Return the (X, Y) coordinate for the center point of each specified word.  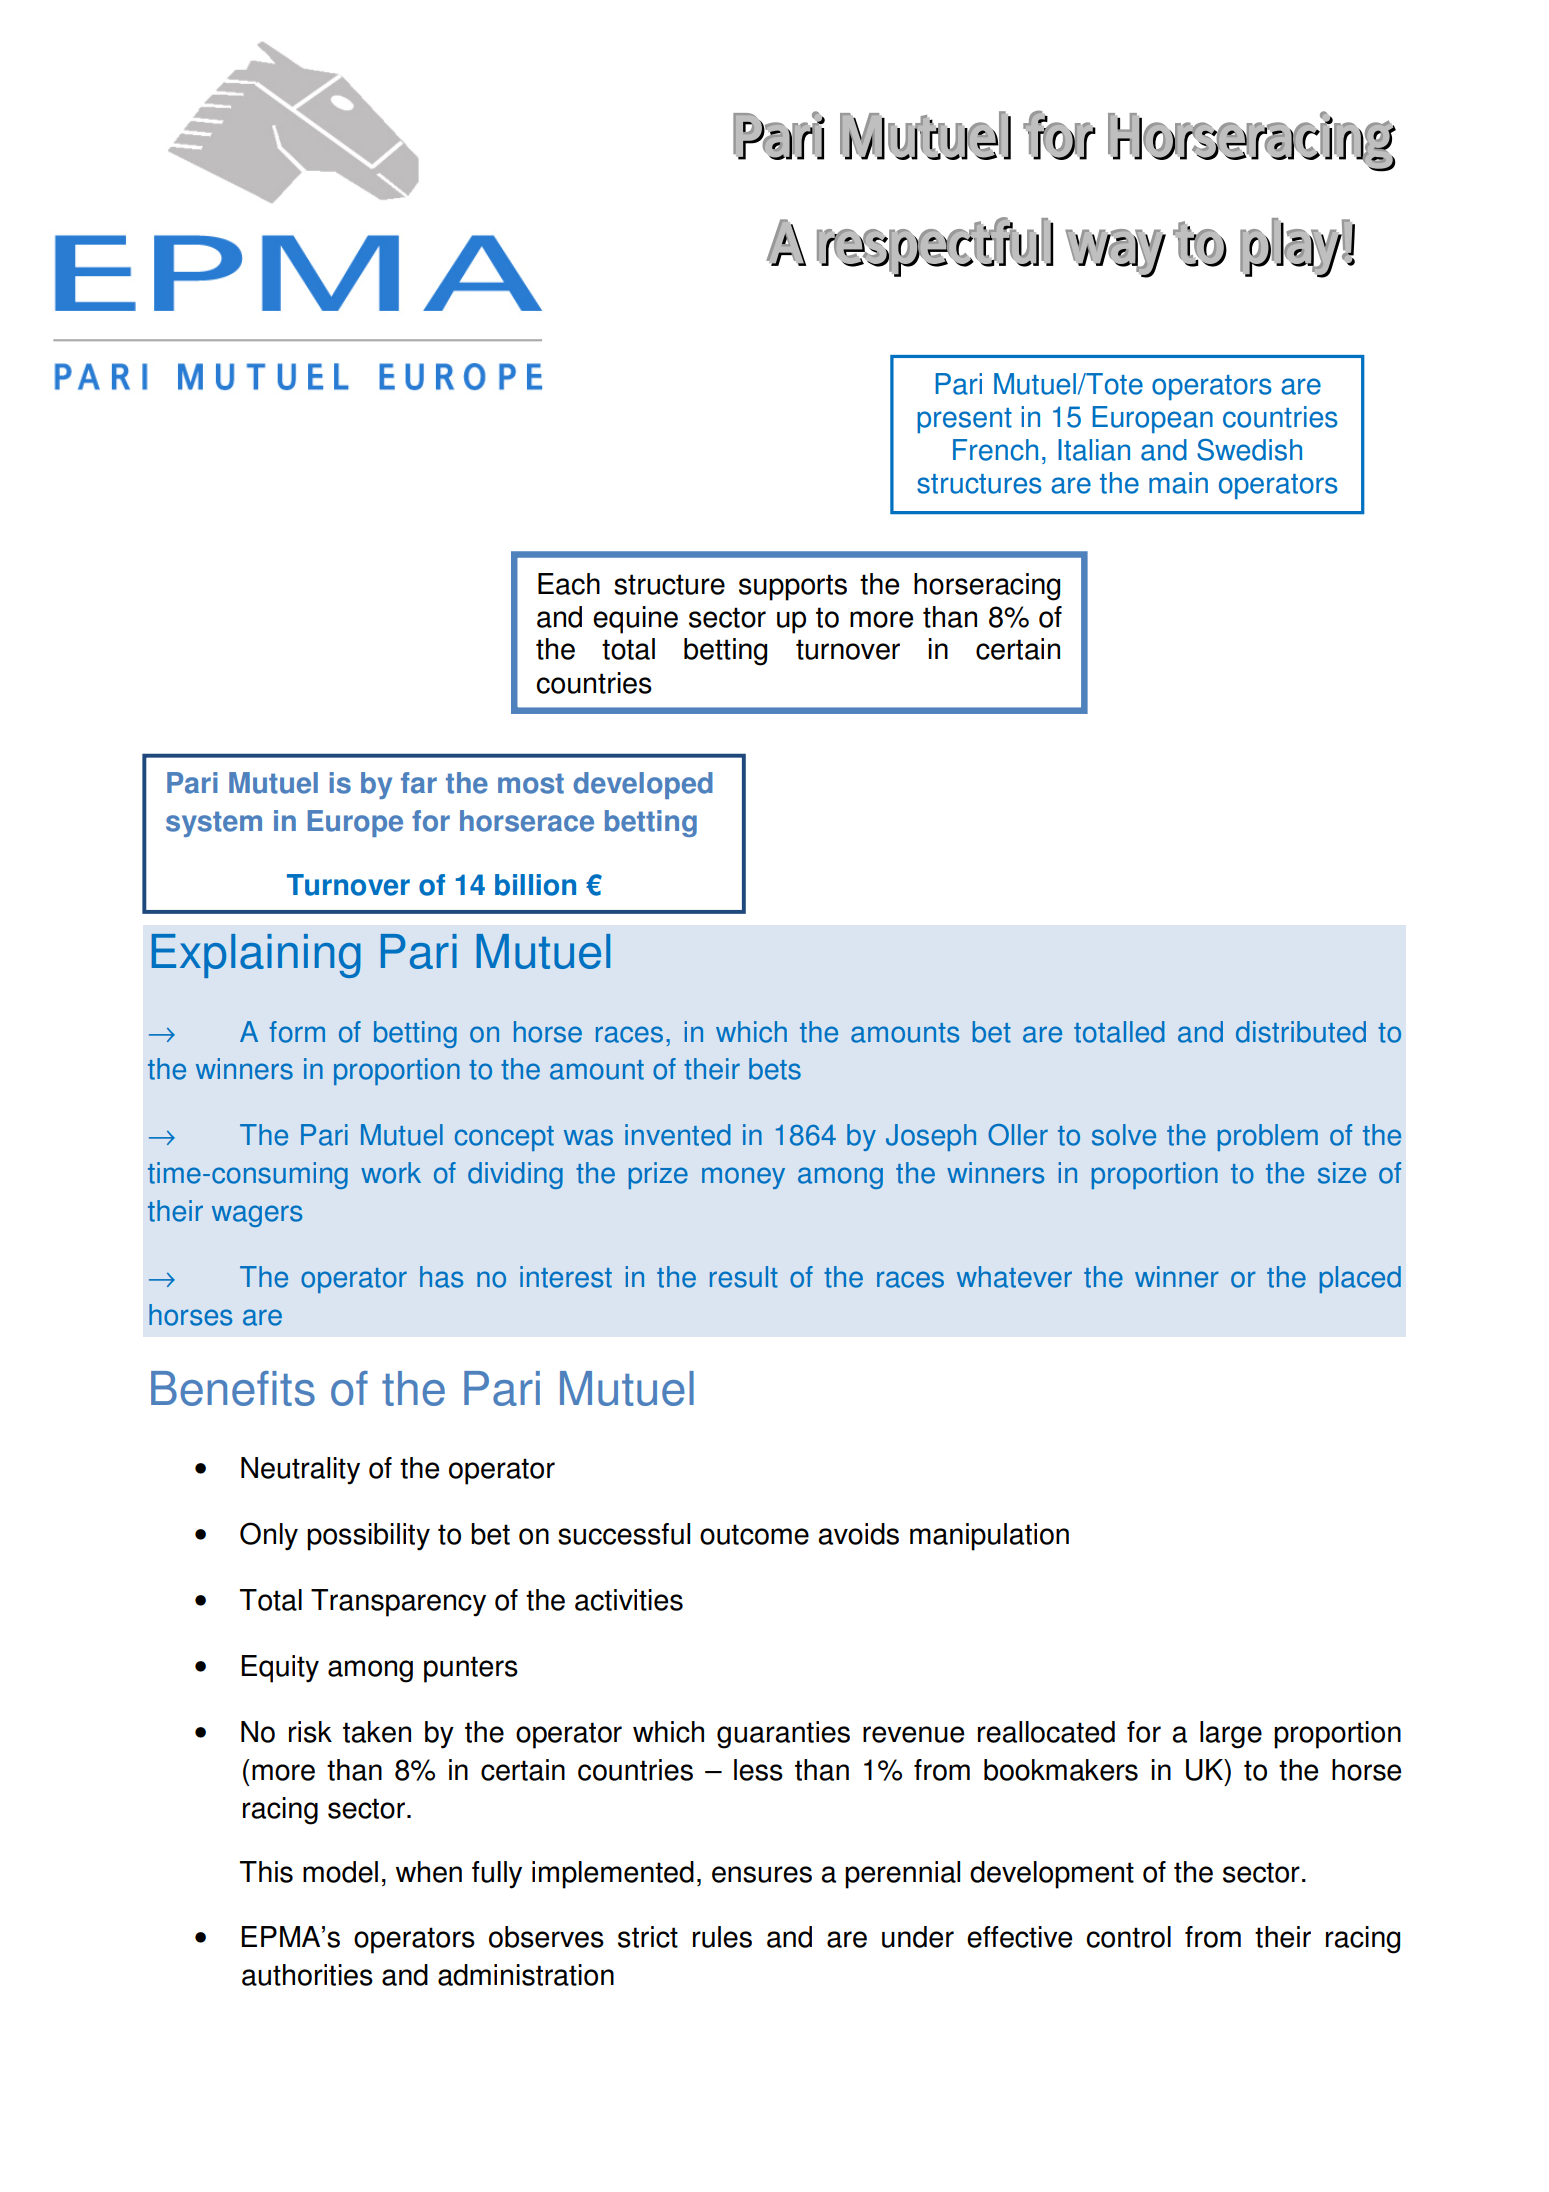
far (419, 783)
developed (643, 785)
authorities (307, 1975)
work (391, 1173)
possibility (368, 1537)
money (743, 1178)
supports (793, 587)
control (1128, 1937)
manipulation (989, 1537)
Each (569, 584)
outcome (754, 1534)
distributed (1301, 1032)
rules (722, 1937)
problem (1268, 1137)
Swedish (1249, 450)
